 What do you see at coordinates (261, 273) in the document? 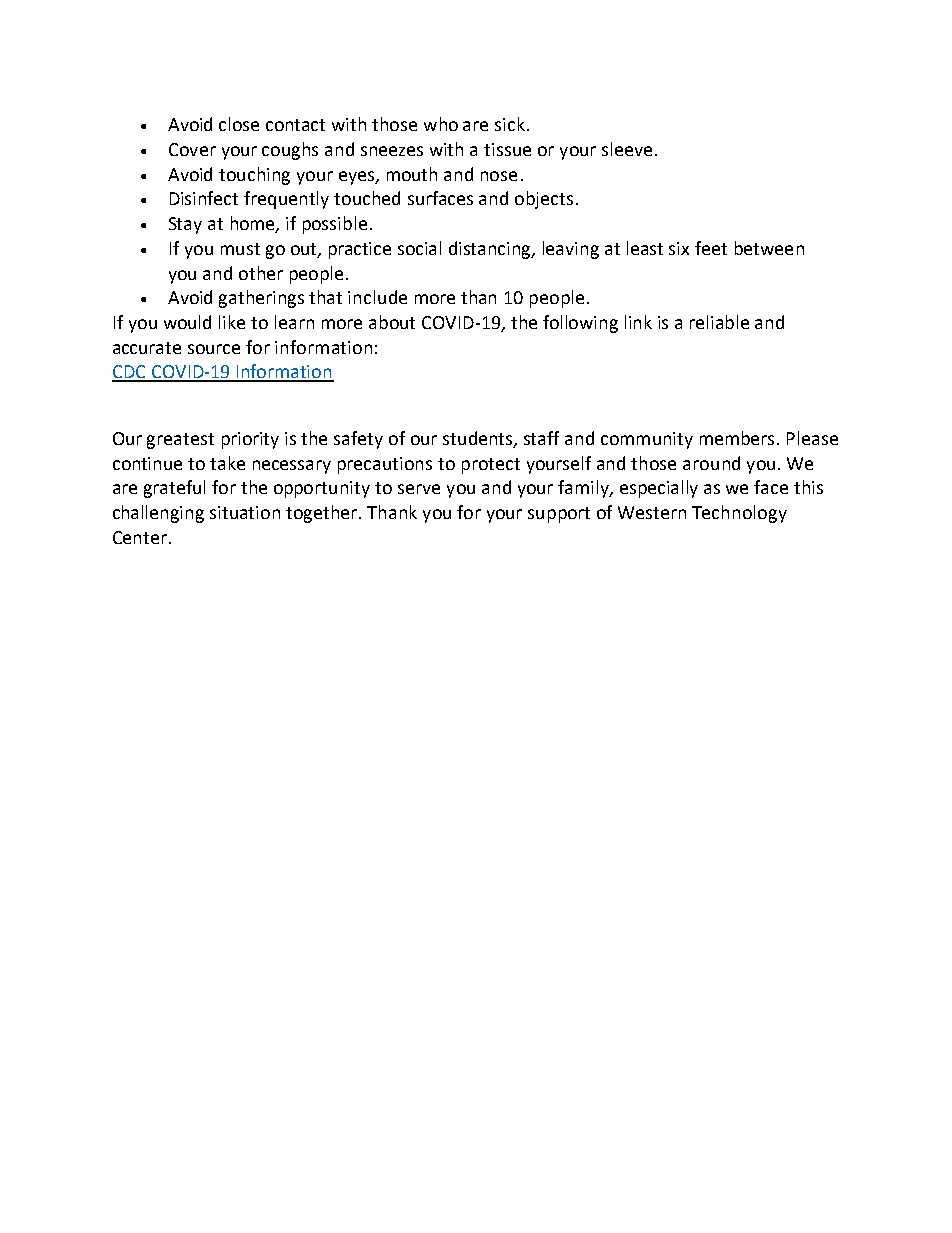
I see `other` at bounding box center [261, 273].
